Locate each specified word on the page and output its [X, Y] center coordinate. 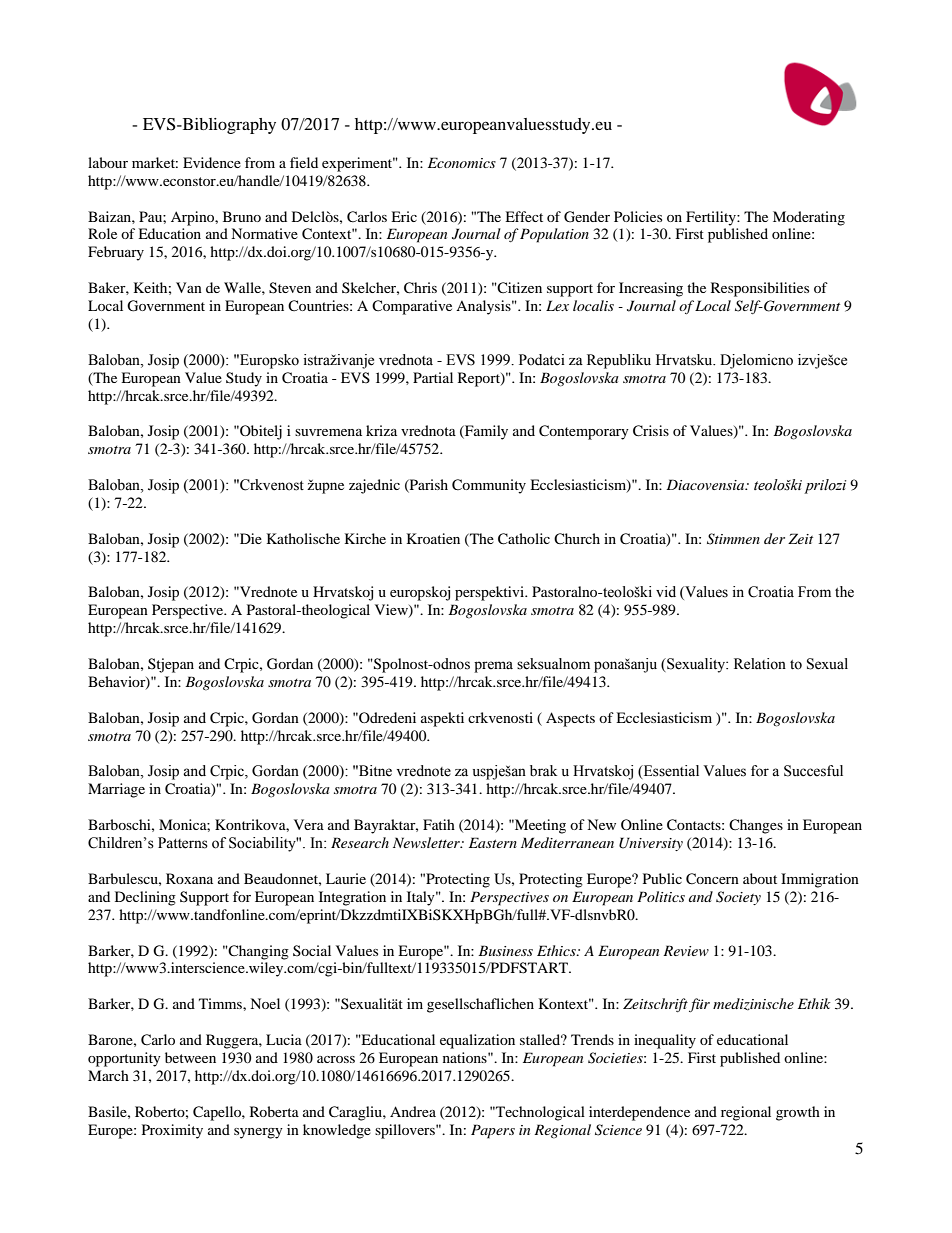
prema [493, 667]
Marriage [116, 790]
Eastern [493, 842]
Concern [712, 879]
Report [480, 379]
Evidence [212, 162]
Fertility [712, 218]
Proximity [172, 1131]
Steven [290, 288]
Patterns [183, 843]
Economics [462, 162]
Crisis [651, 431]
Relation [760, 664]
